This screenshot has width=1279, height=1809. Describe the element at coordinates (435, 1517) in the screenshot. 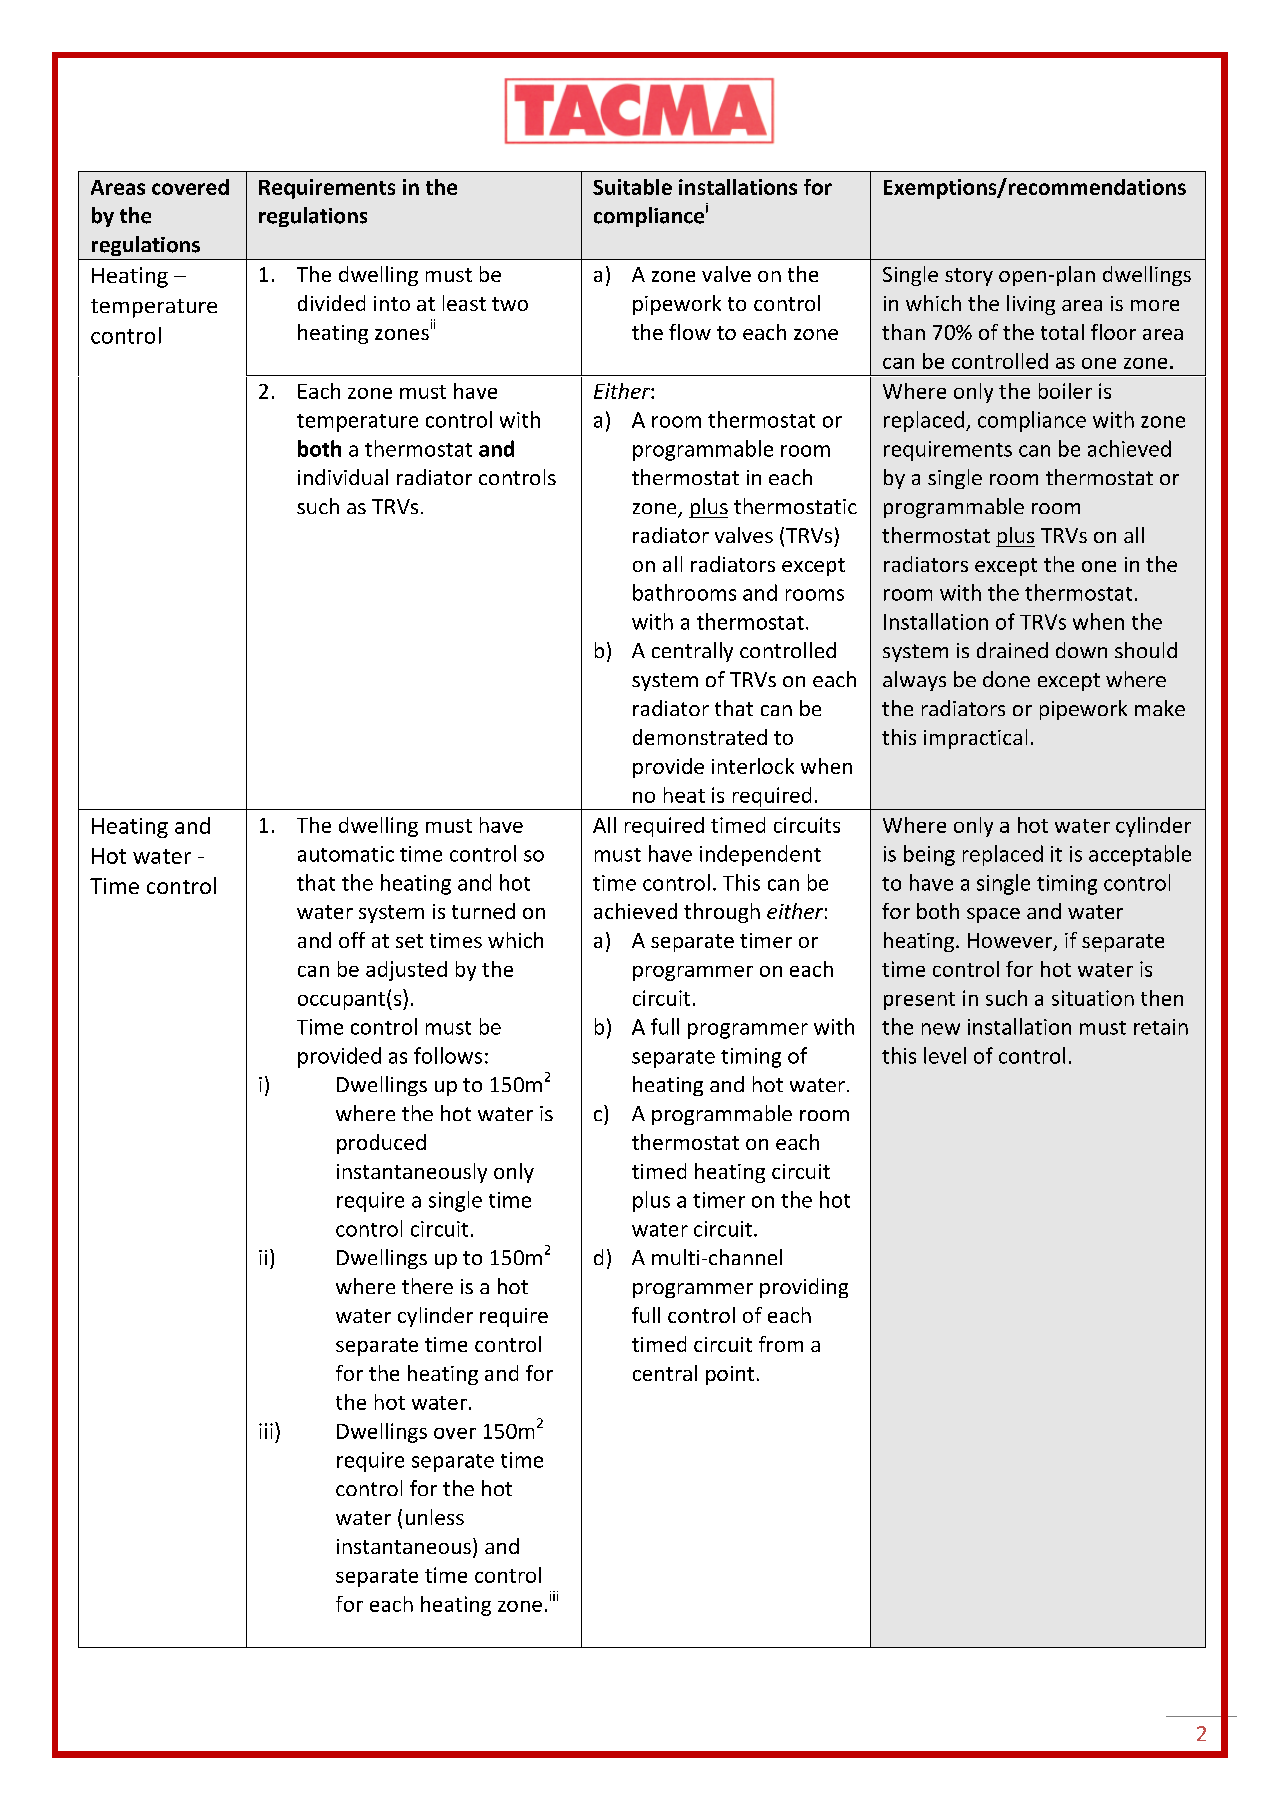

I see `unless` at that location.
